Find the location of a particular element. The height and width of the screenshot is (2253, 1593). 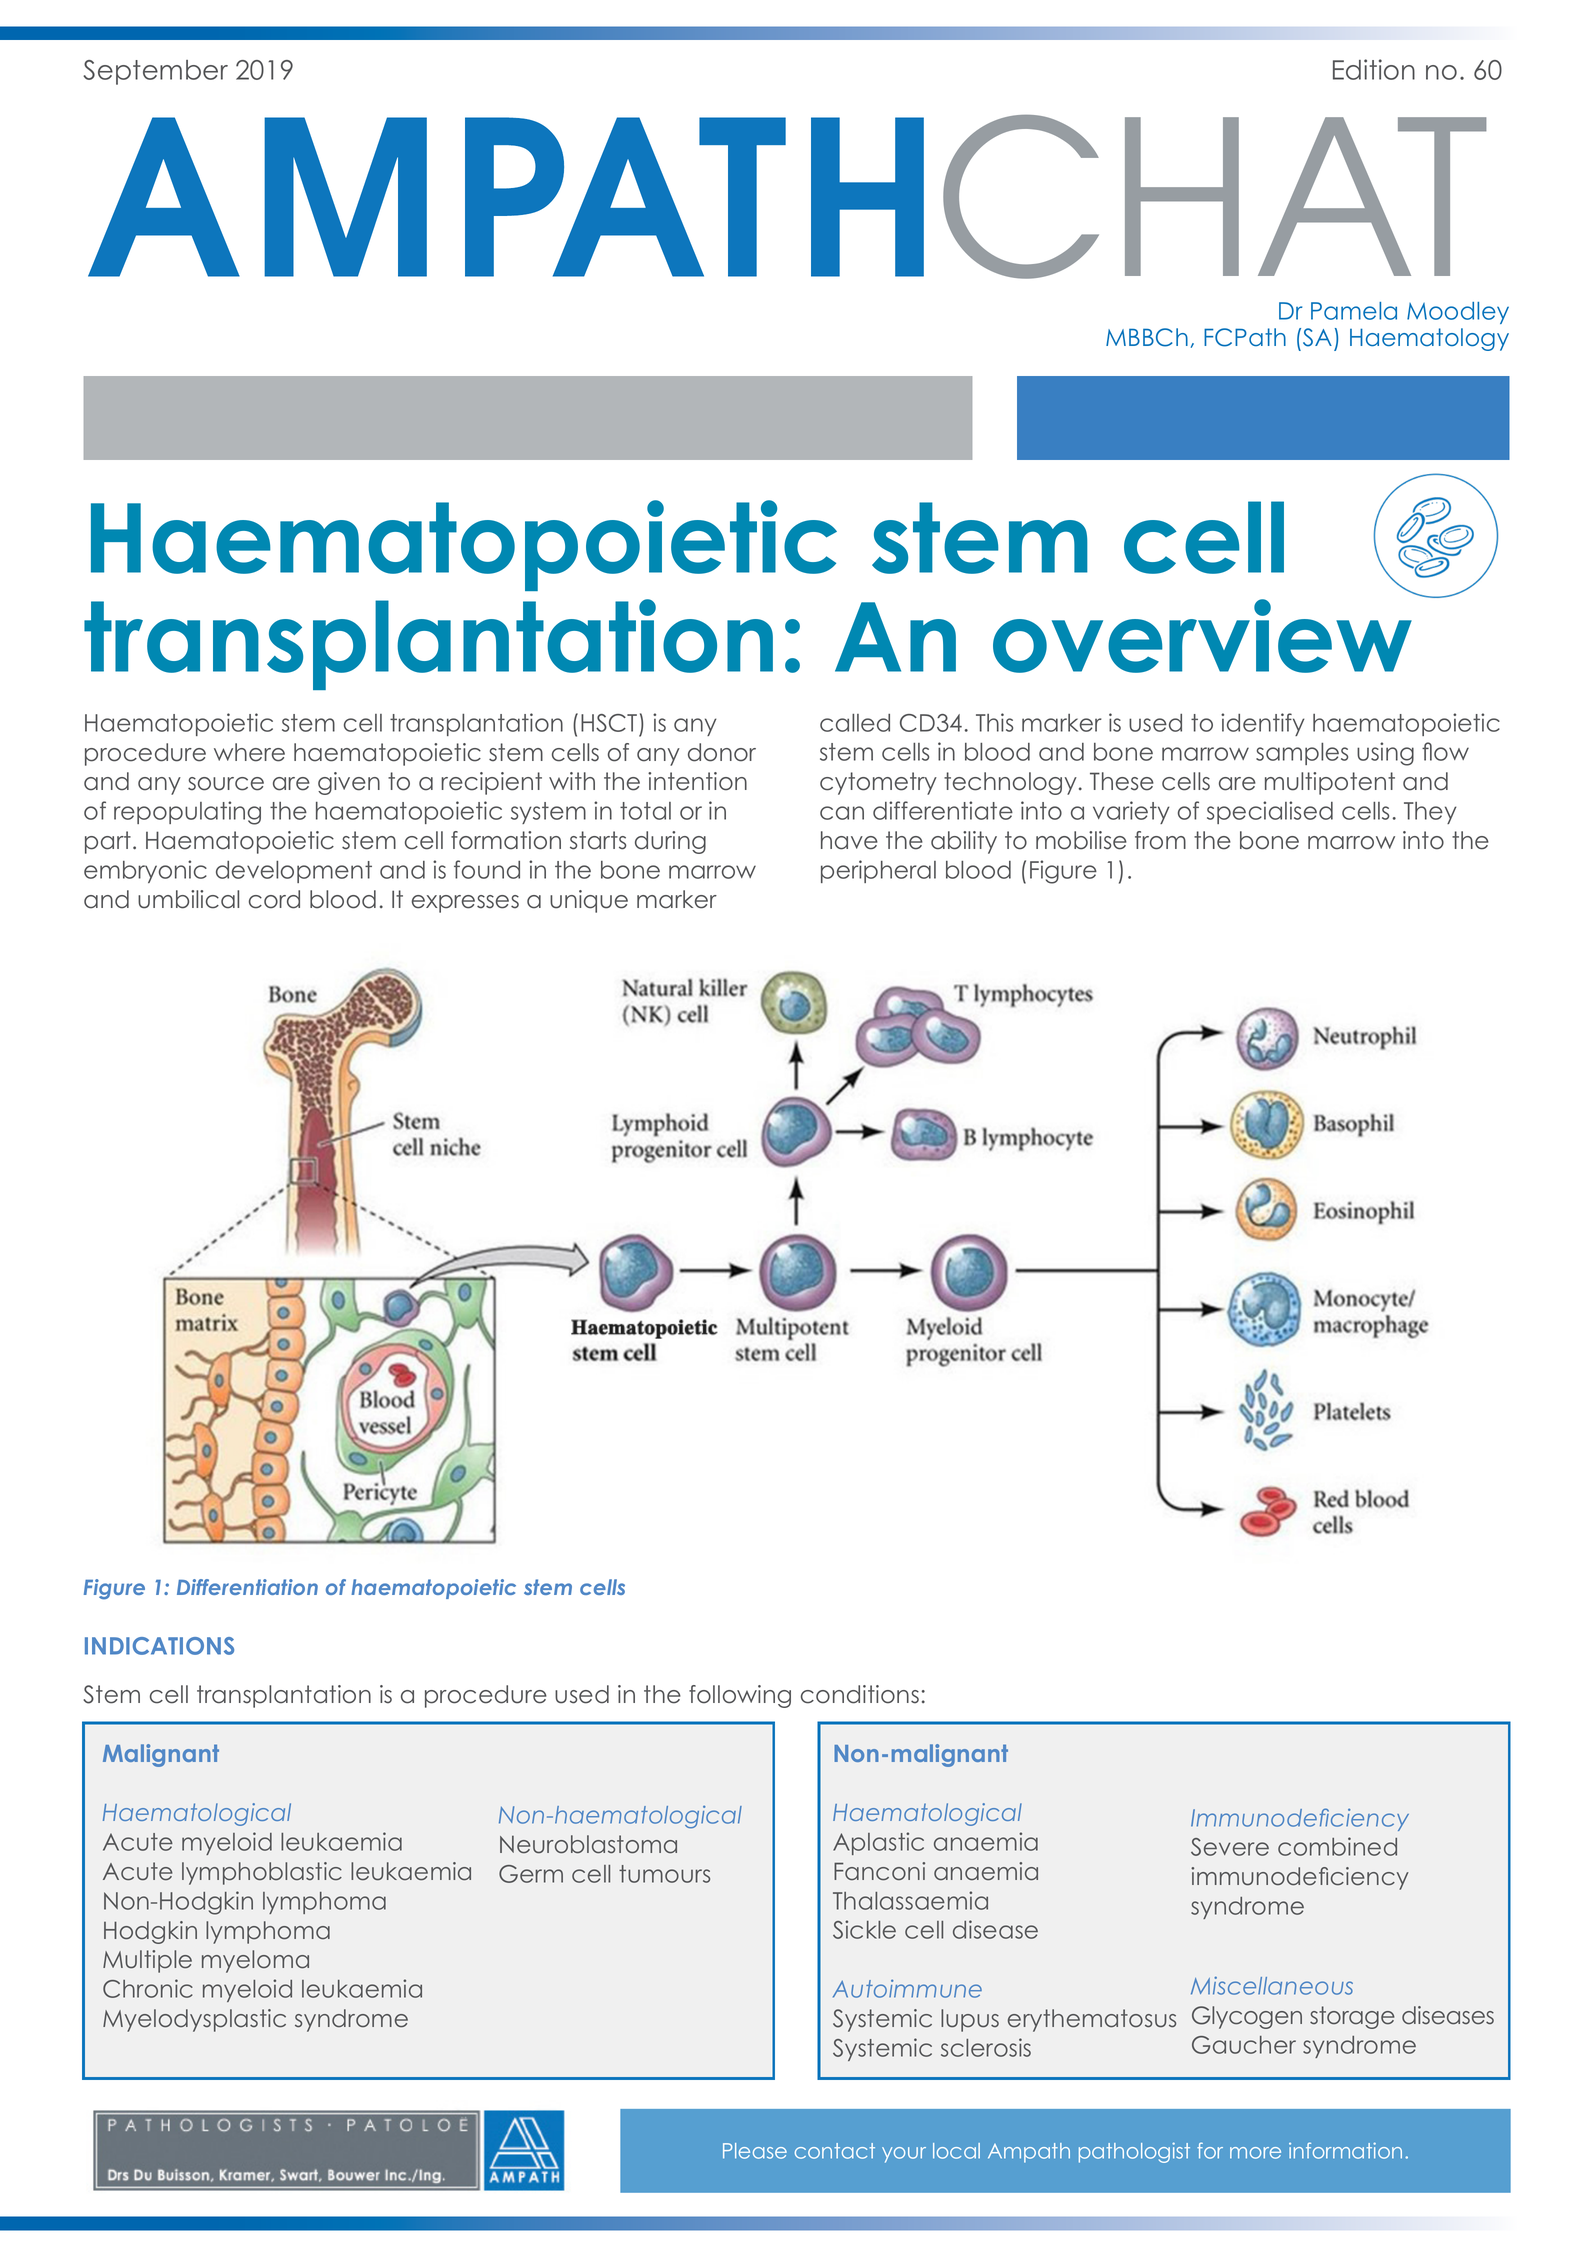

following is located at coordinates (740, 1696).
